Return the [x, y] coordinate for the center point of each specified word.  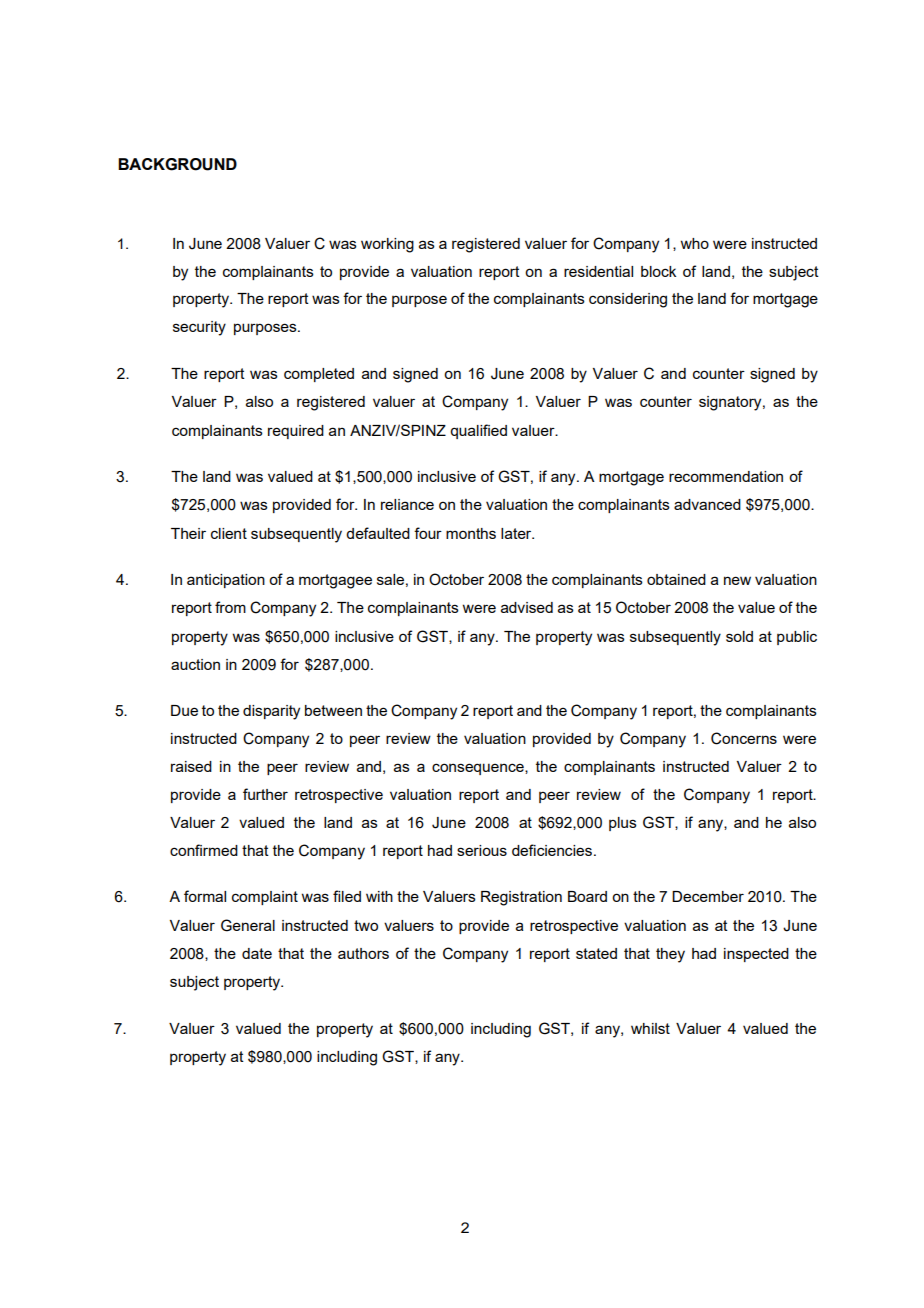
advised [527, 607]
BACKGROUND [177, 164]
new [737, 580]
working [387, 245]
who [694, 243]
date [257, 953]
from [230, 607]
